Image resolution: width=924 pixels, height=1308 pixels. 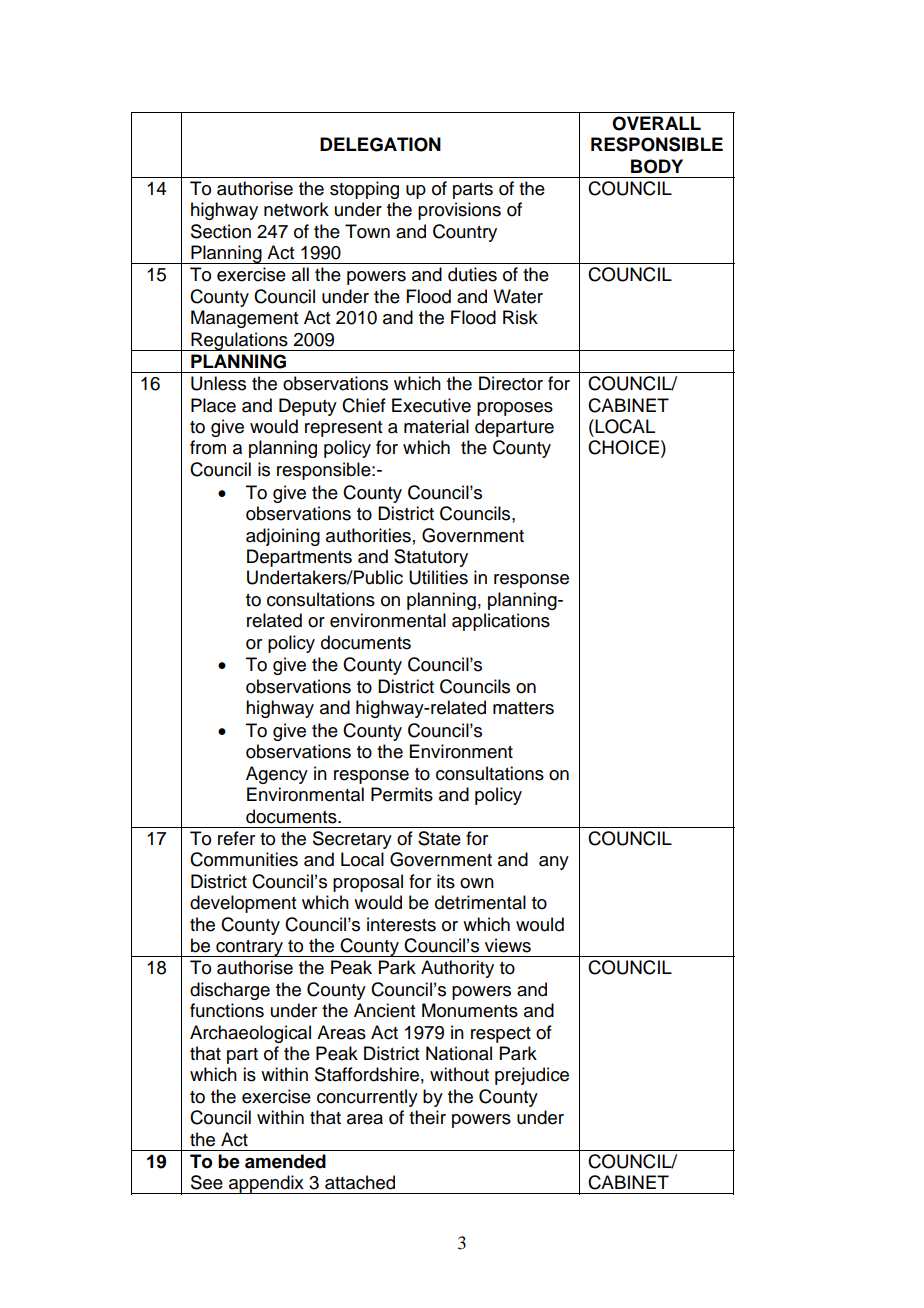 What do you see at coordinates (431, 405) in the page?
I see `Executive` at bounding box center [431, 405].
